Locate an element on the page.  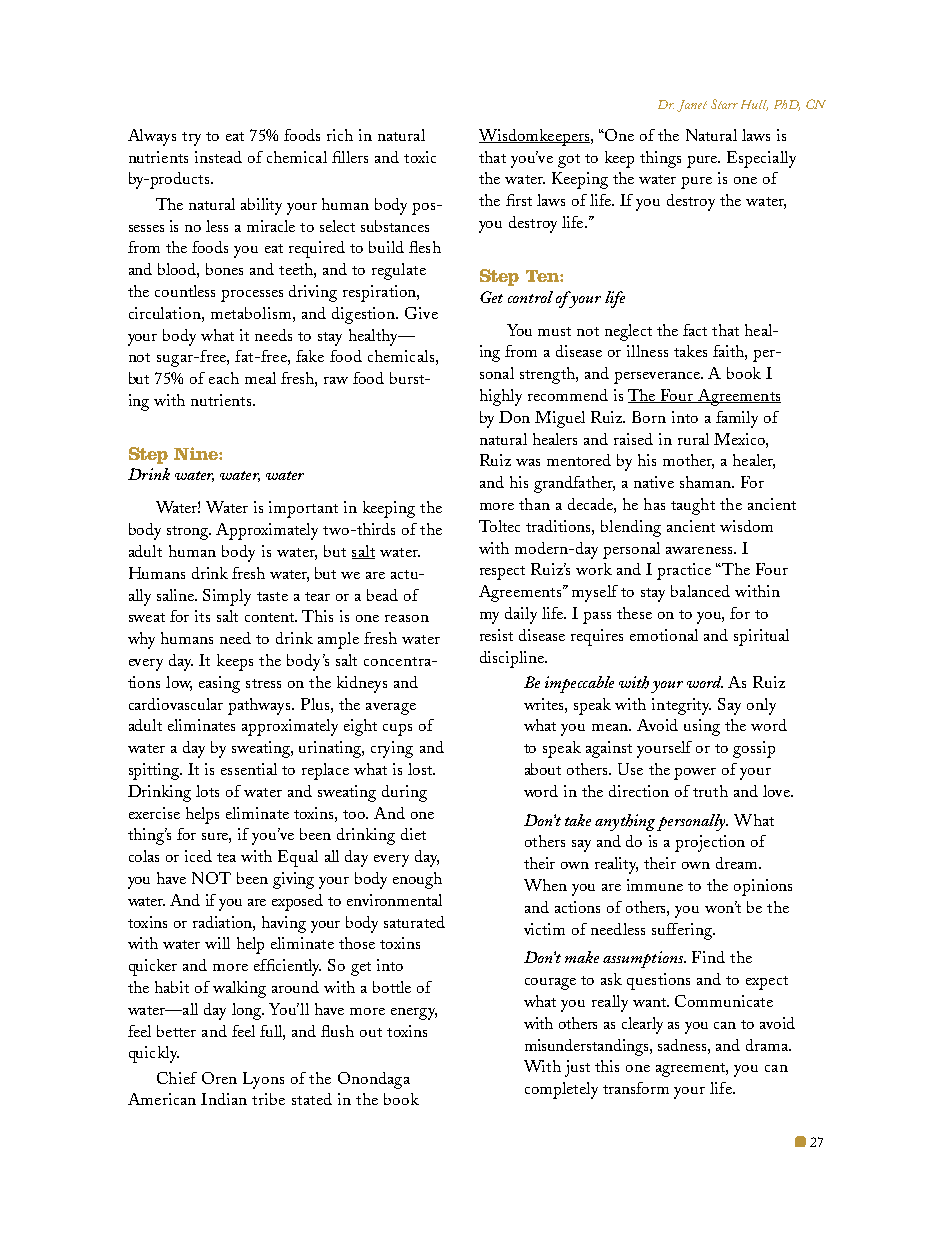
each is located at coordinates (224, 378).
